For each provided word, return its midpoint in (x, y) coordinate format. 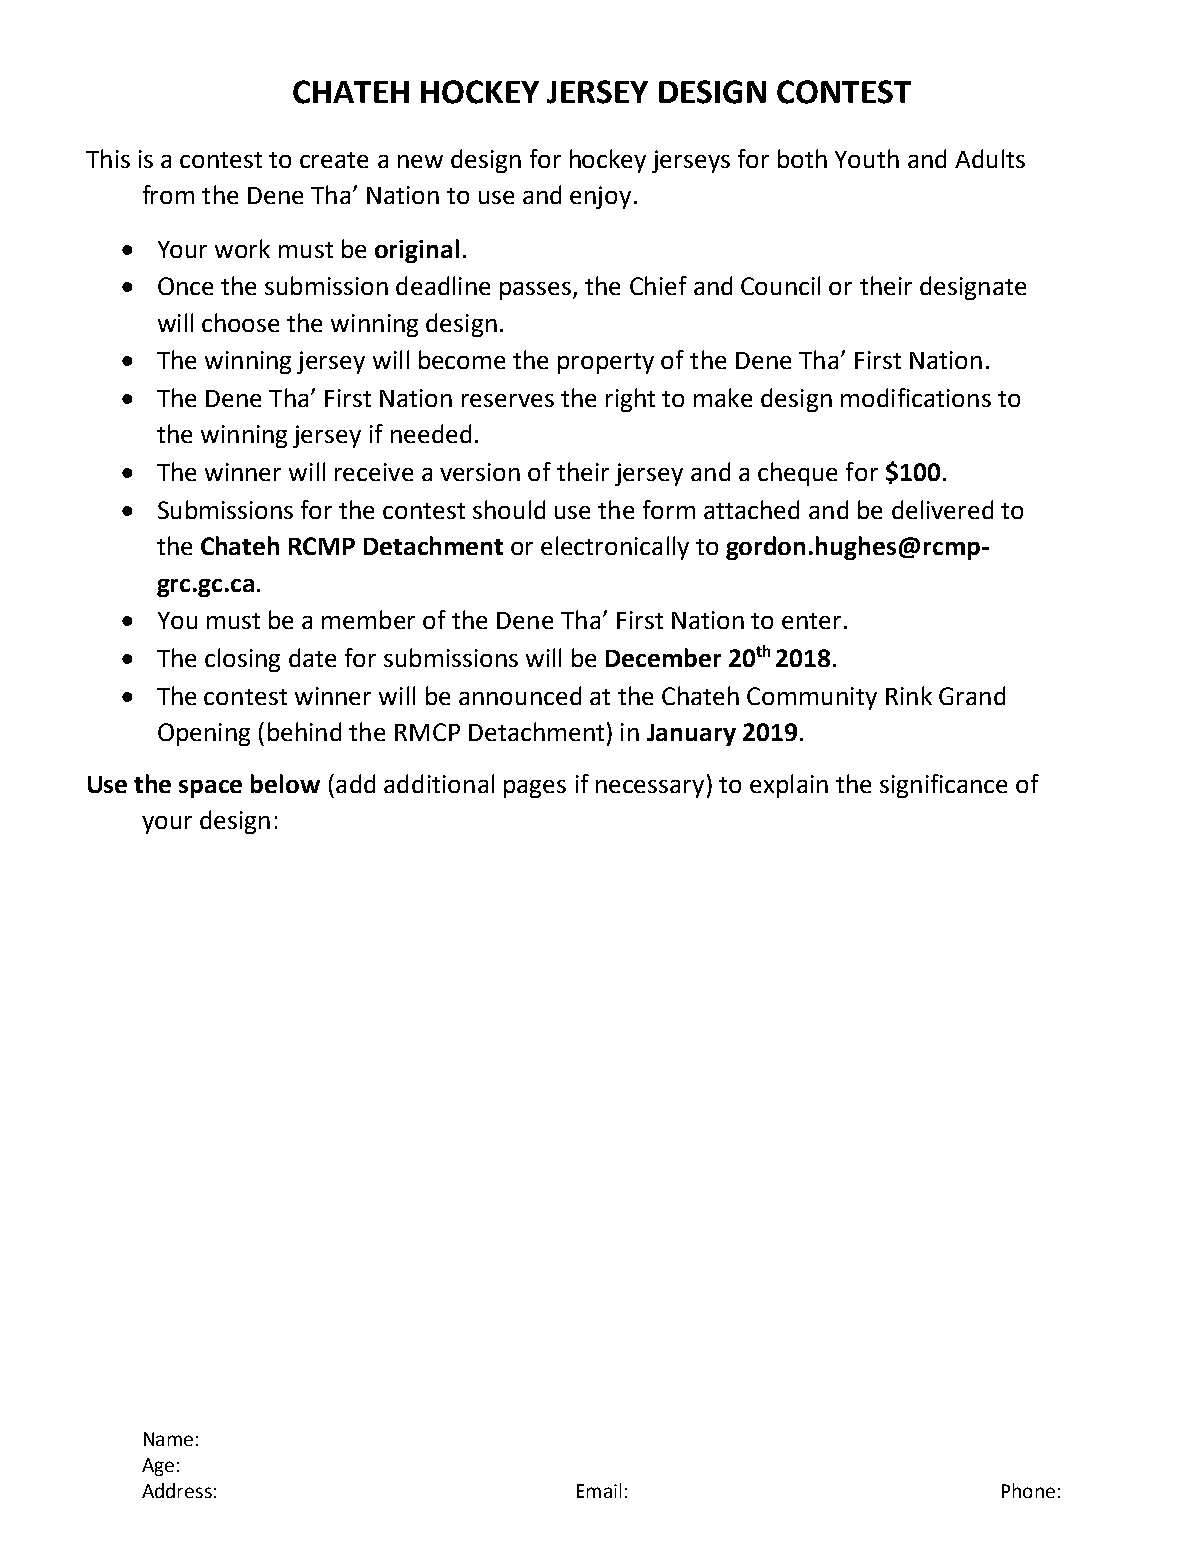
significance (943, 786)
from (168, 194)
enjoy (600, 197)
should (509, 509)
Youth (867, 158)
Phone (1028, 1490)
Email (599, 1490)
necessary (650, 789)
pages (535, 789)
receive (374, 472)
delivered (942, 509)
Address (177, 1490)
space (210, 789)
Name (168, 1439)
